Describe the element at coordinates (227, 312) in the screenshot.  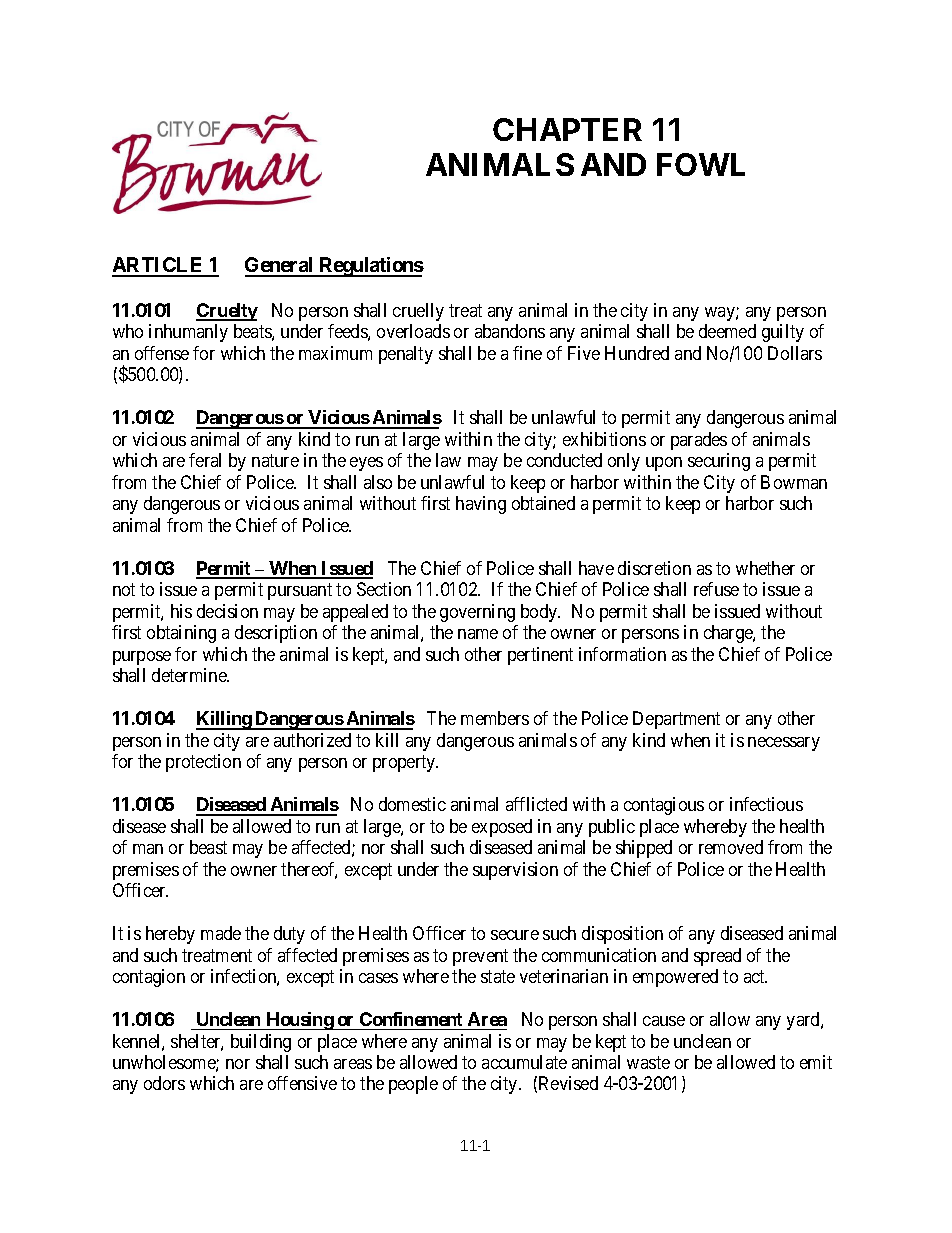
I see `Cruelty` at that location.
